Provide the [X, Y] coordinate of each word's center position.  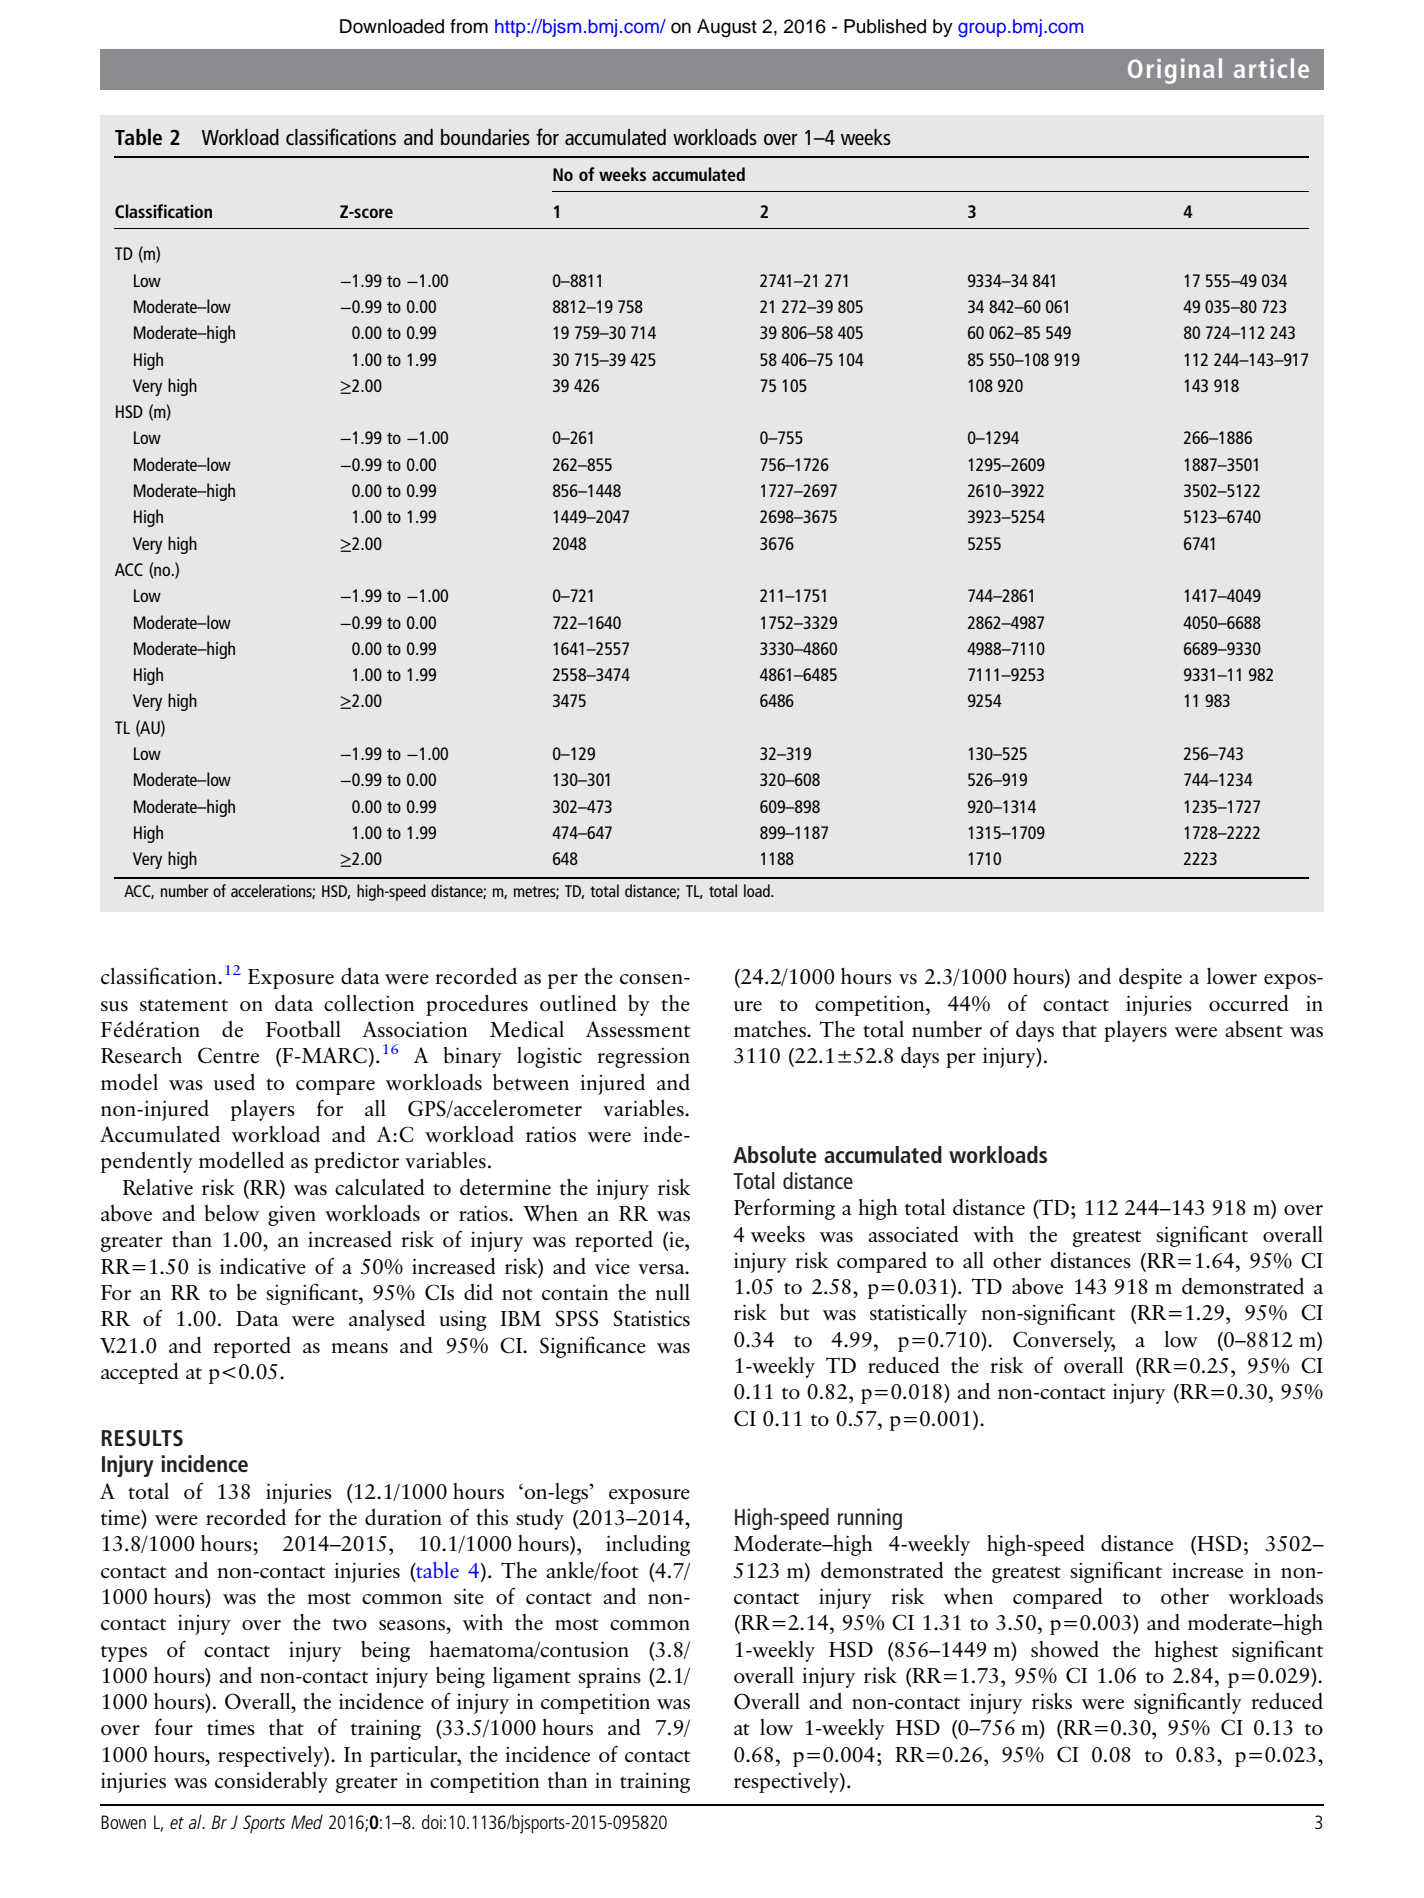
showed [1065, 1649]
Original [1175, 71]
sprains [609, 1678]
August [727, 28]
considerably [271, 1782]
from [469, 26]
